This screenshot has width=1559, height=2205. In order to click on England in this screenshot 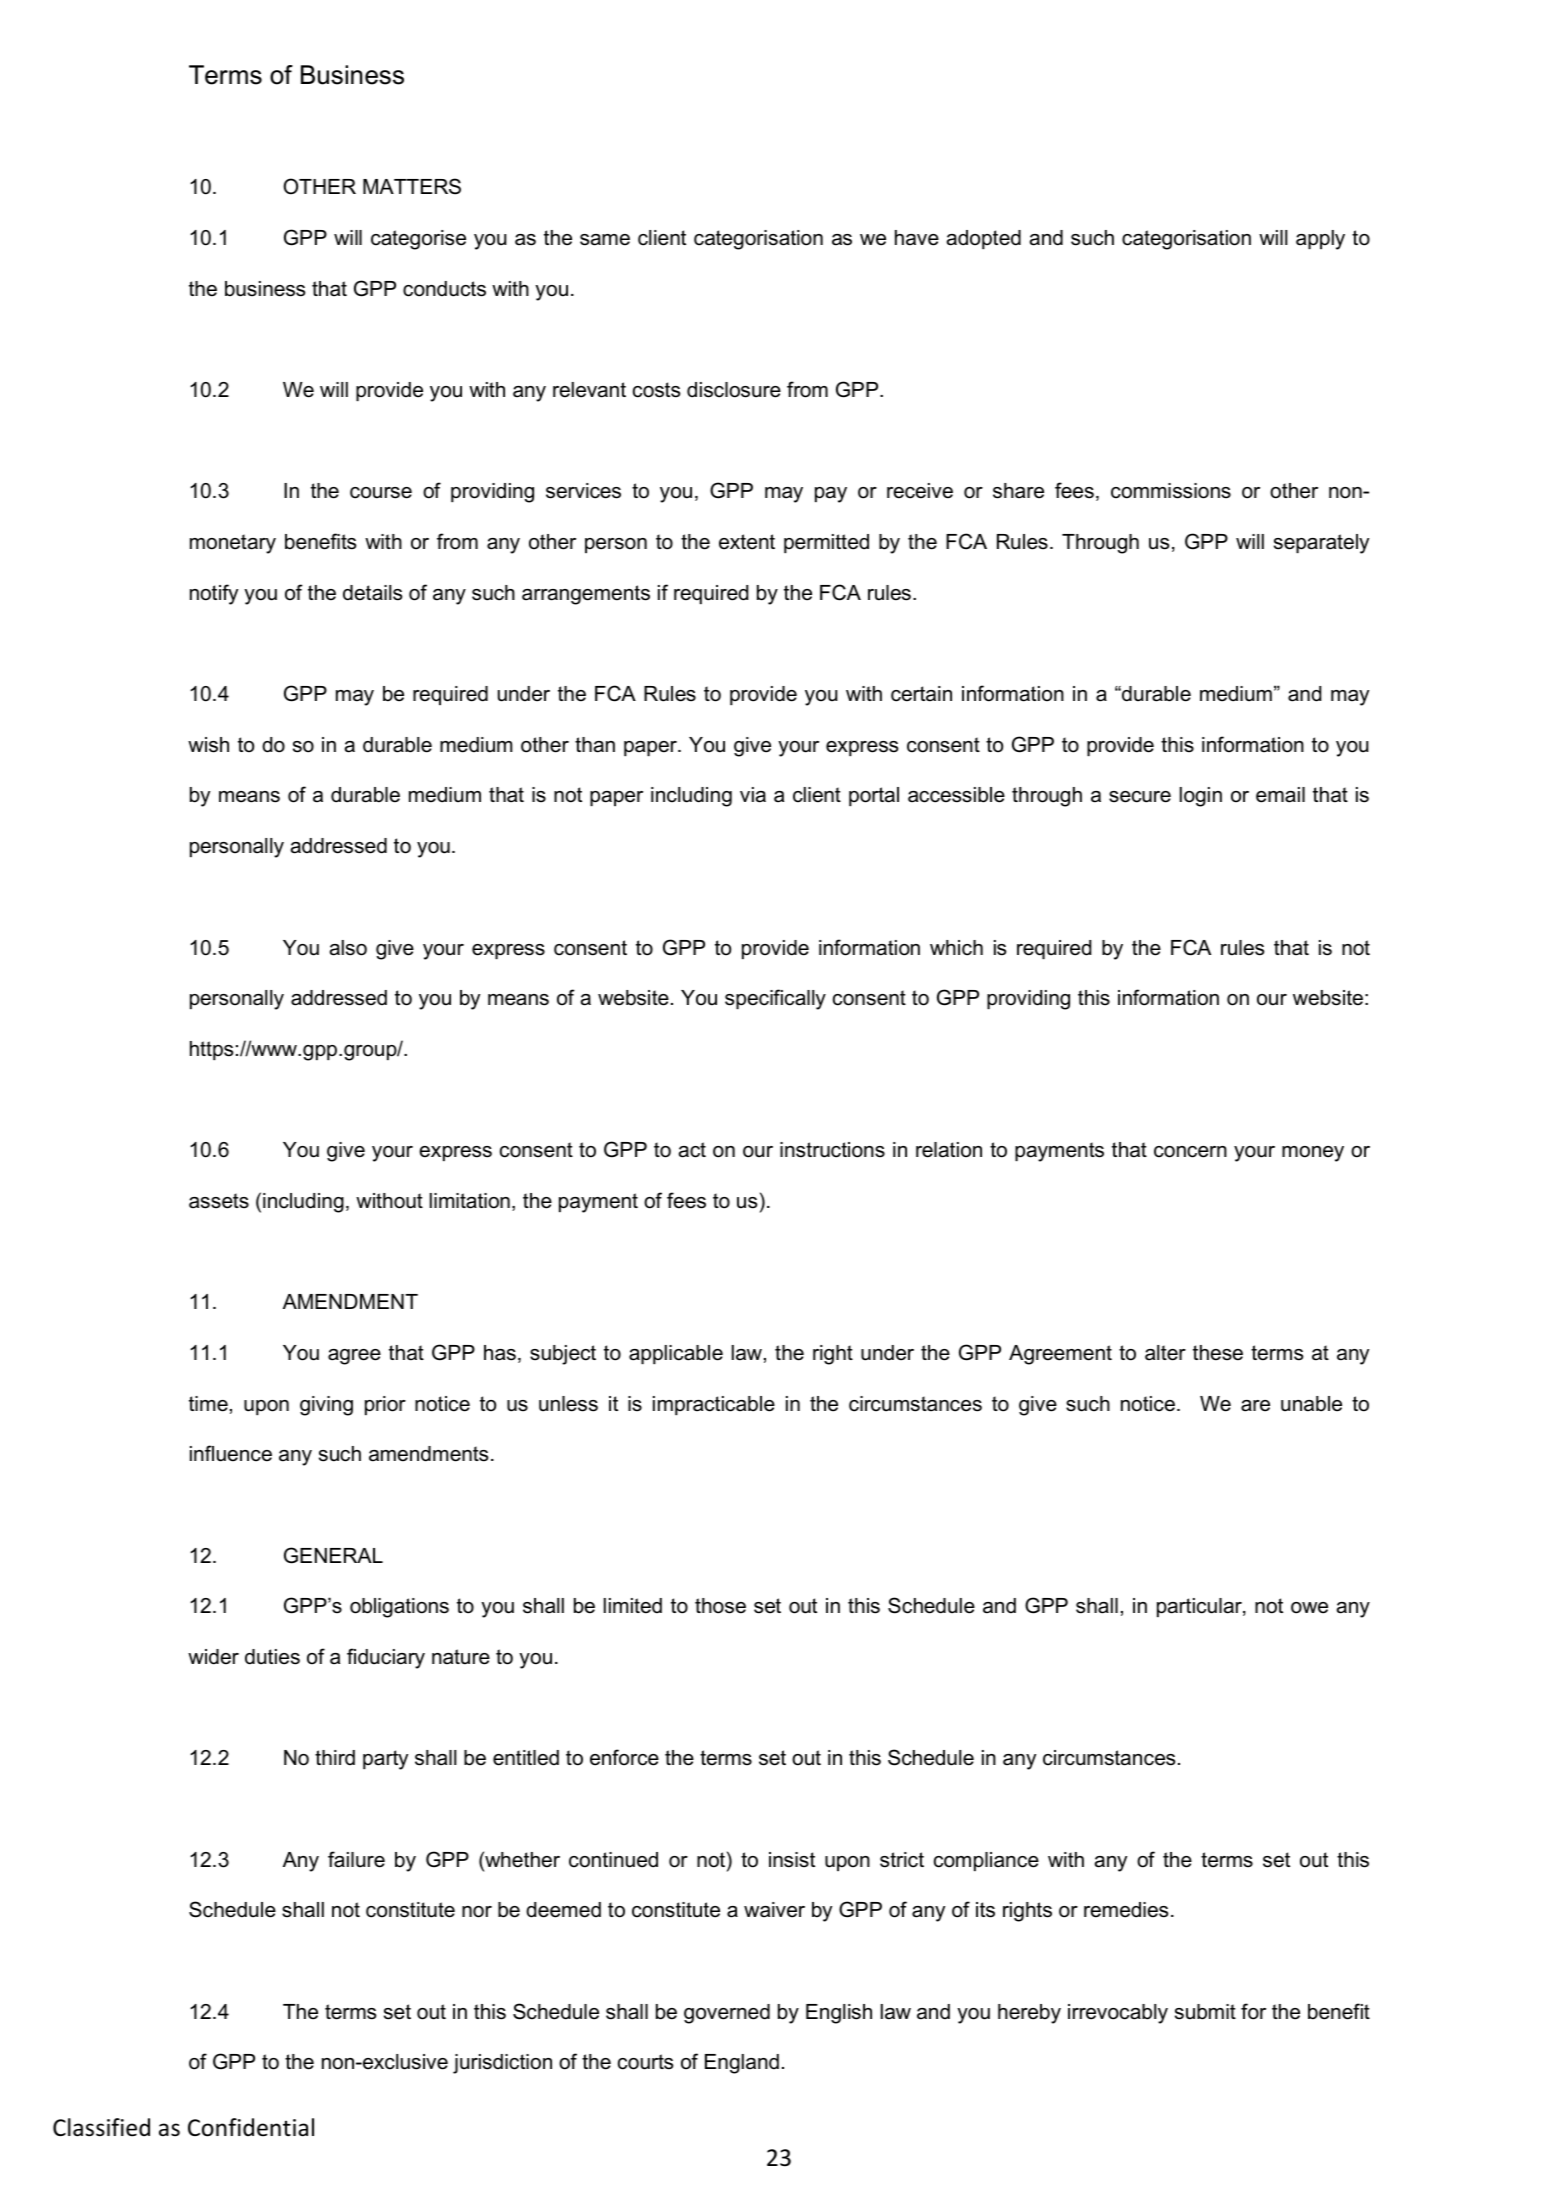, I will do `click(742, 2064)`.
